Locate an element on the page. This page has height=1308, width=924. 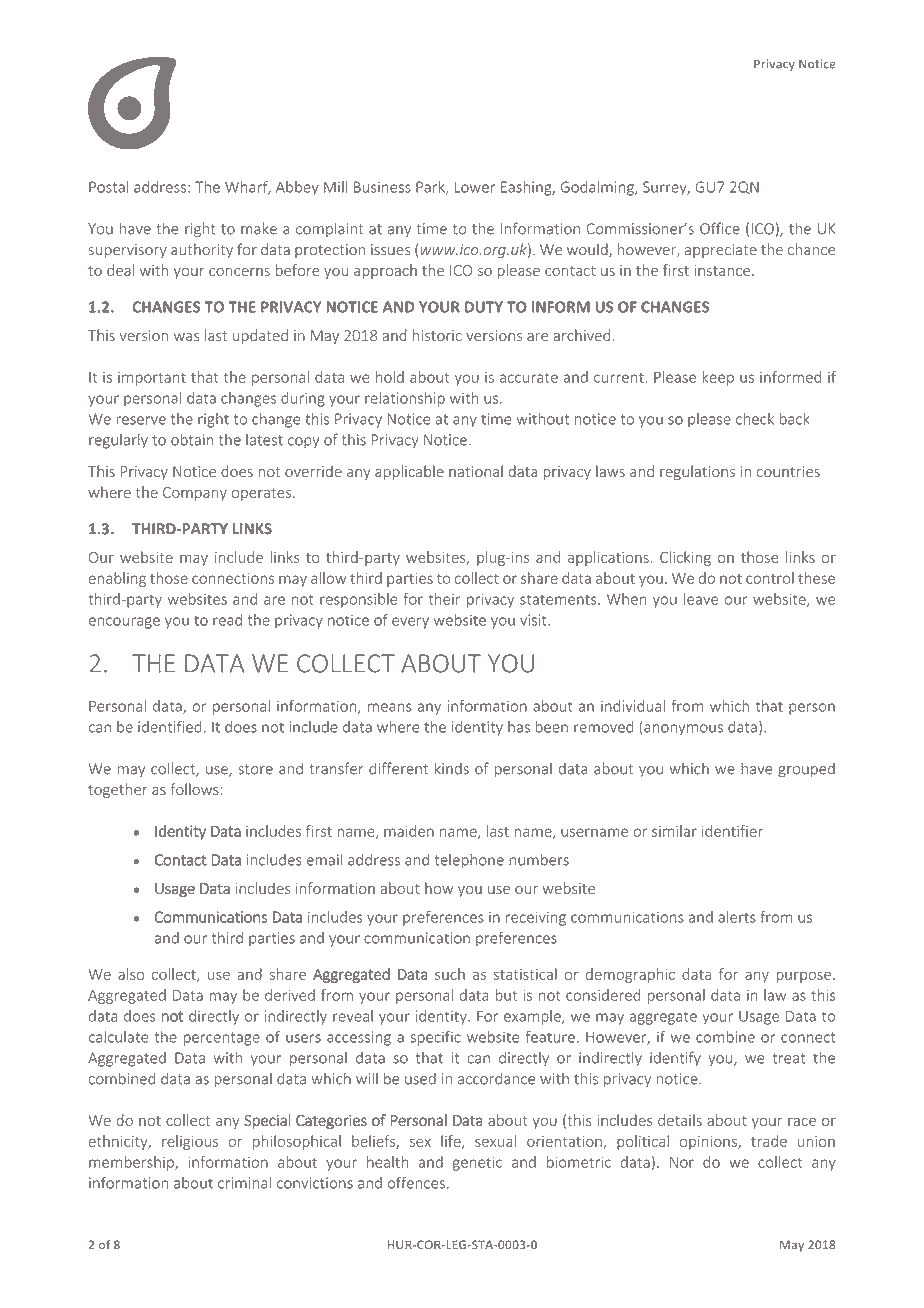
Office is located at coordinates (720, 228).
